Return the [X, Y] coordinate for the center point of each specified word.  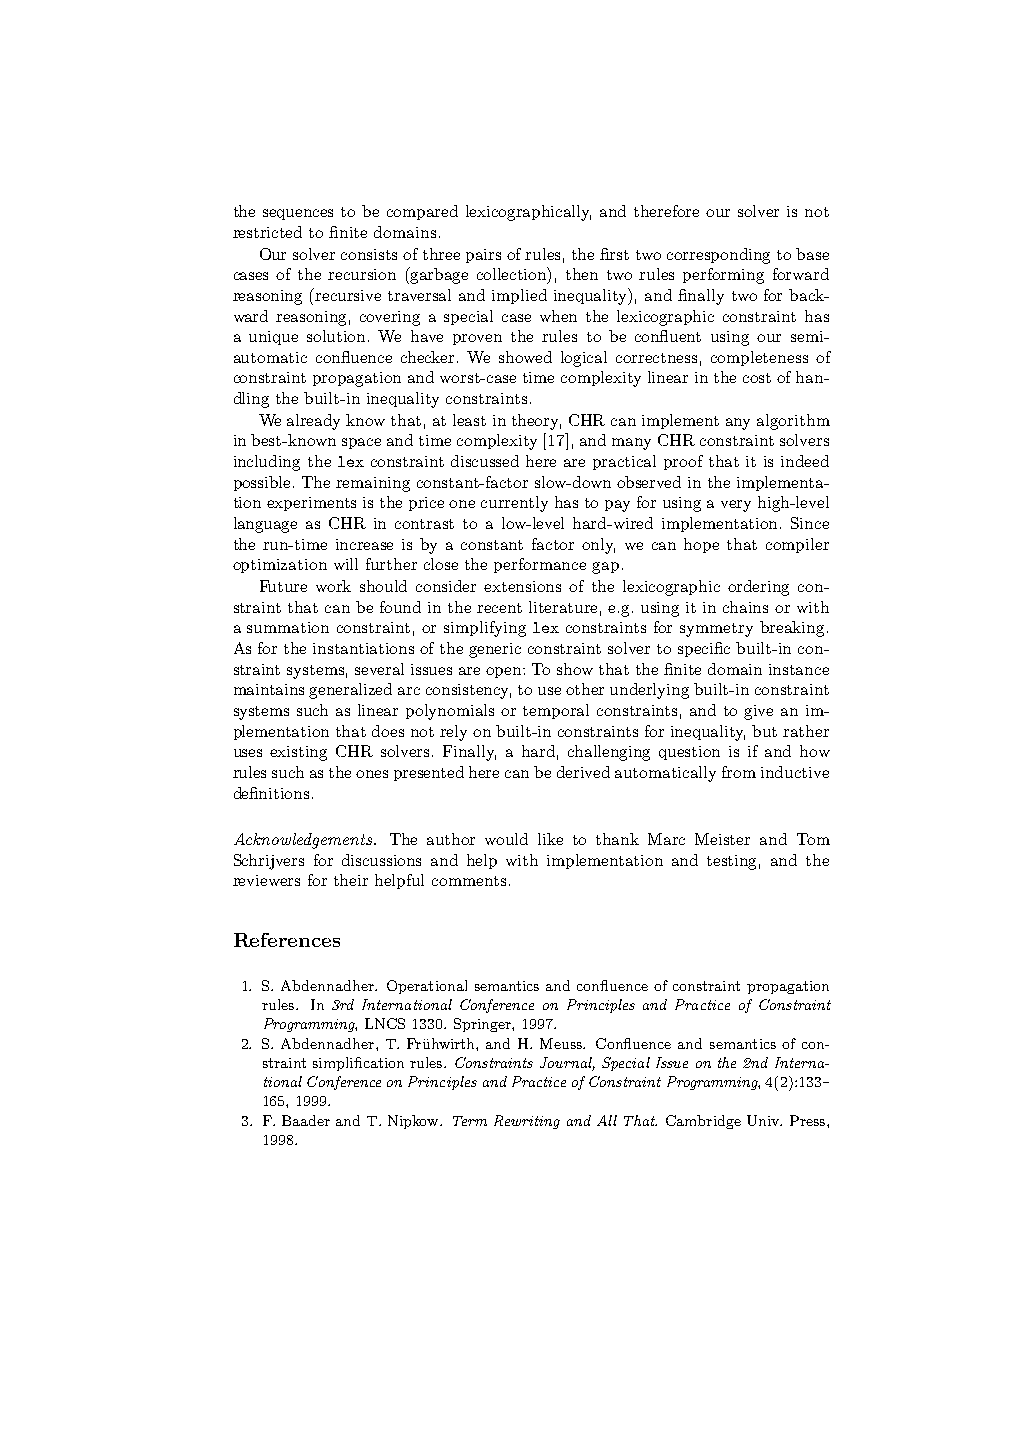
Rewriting [527, 1122]
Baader [306, 1120]
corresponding [718, 256]
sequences [298, 214]
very [736, 506]
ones [372, 774]
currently [514, 504]
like [550, 839]
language [265, 525]
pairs [483, 256]
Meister [722, 839]
